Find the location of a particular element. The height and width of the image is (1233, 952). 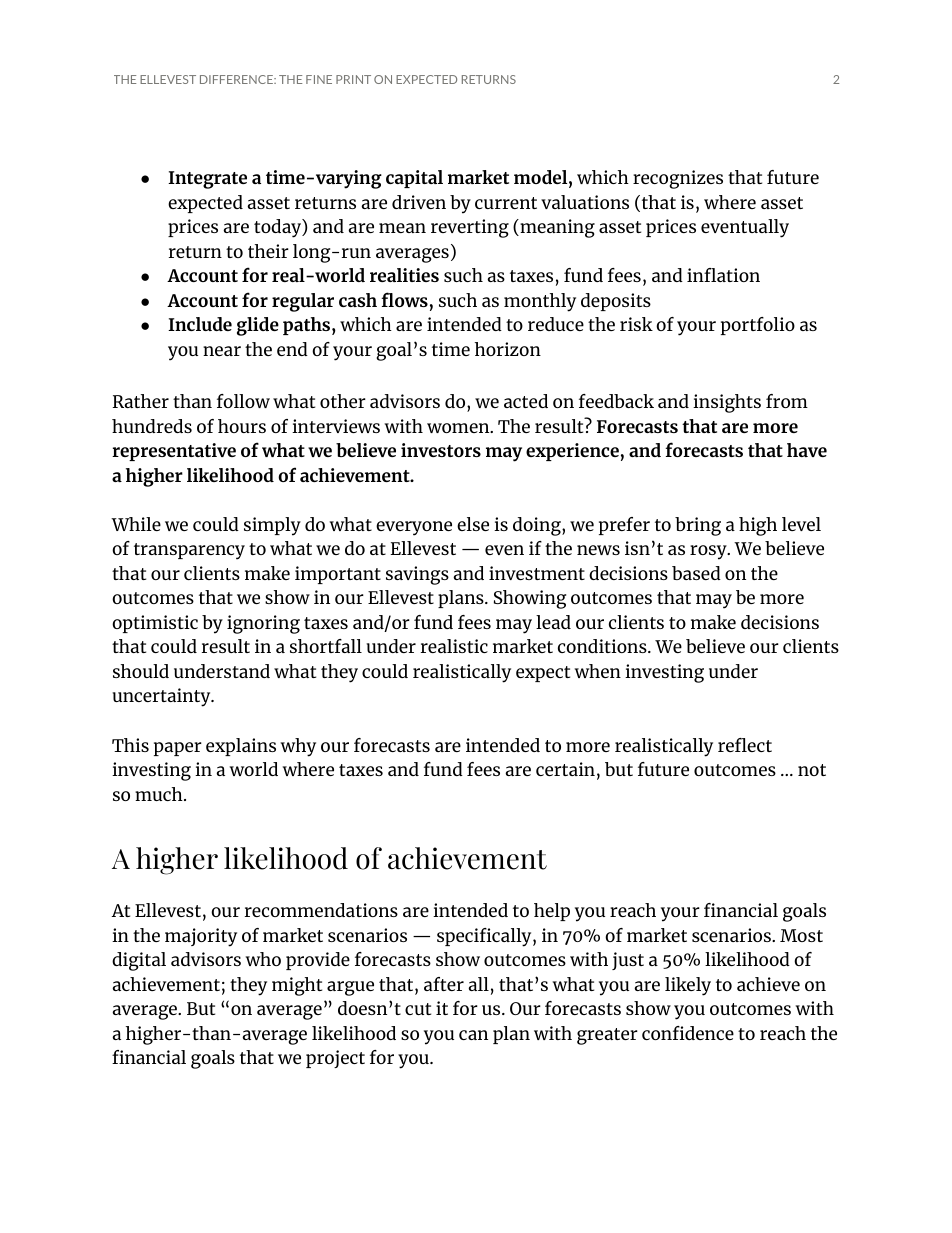

capital is located at coordinates (414, 179).
